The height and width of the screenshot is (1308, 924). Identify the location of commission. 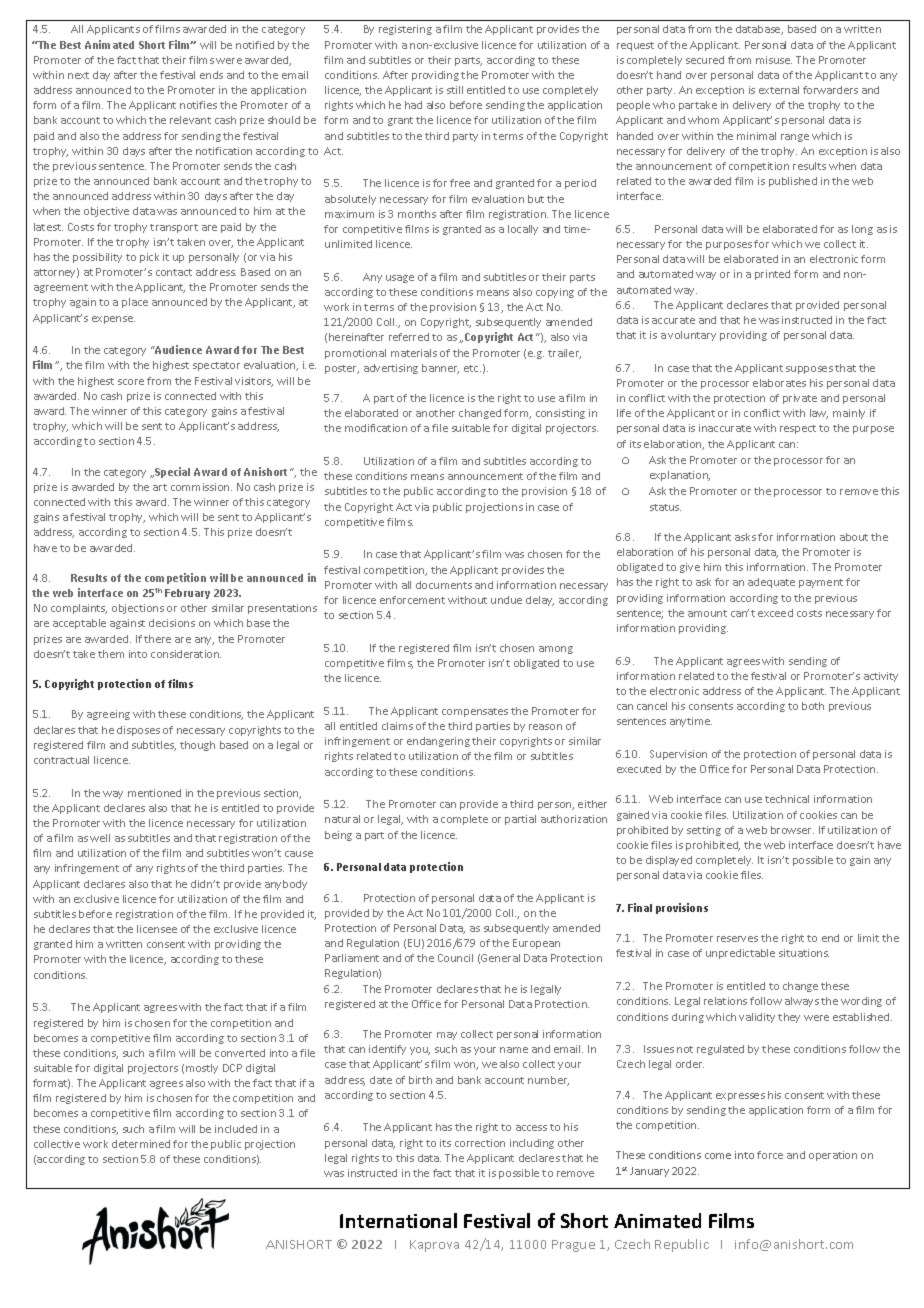
(201, 487).
